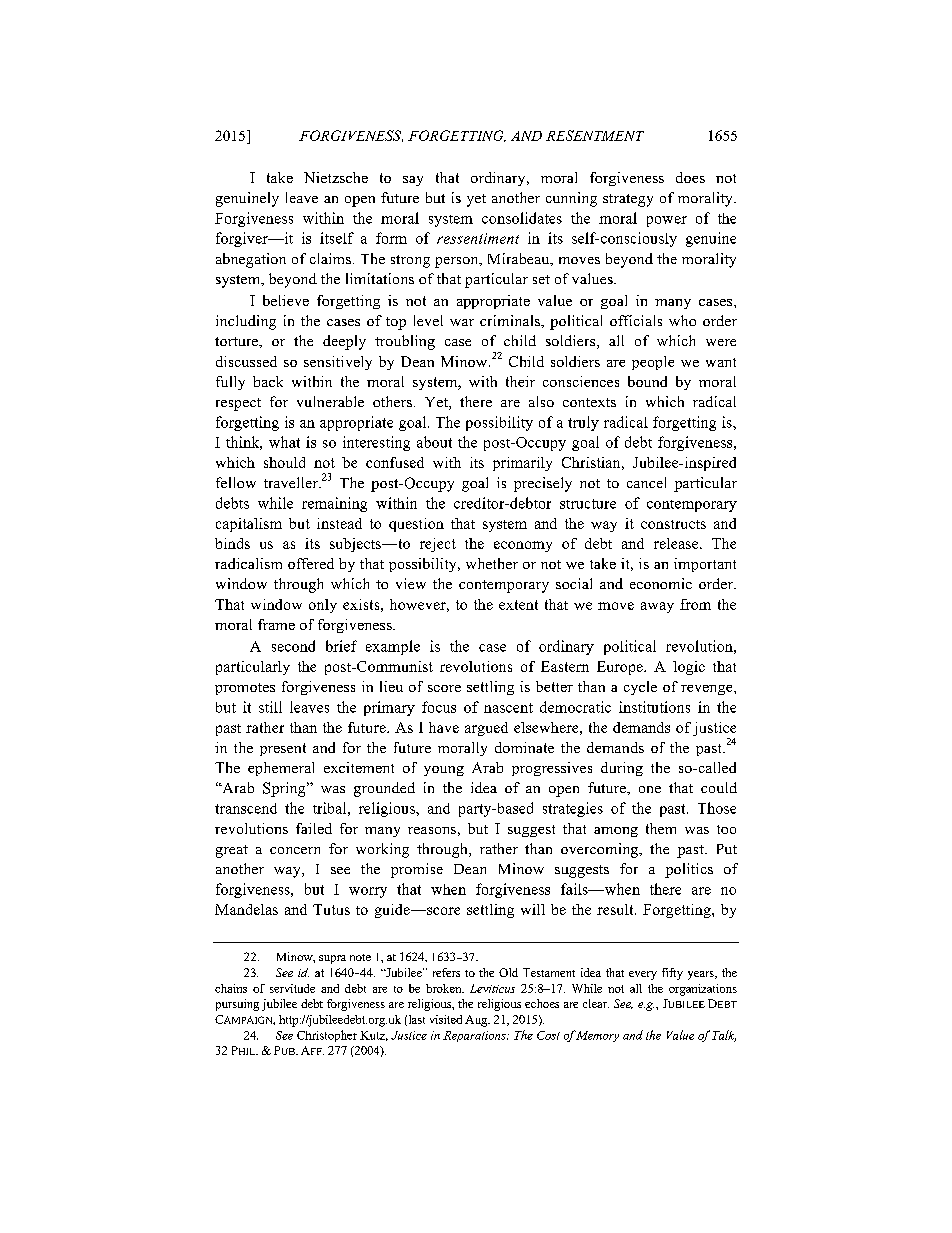  Describe the element at coordinates (434, 442) in the page. I see `about` at that location.
